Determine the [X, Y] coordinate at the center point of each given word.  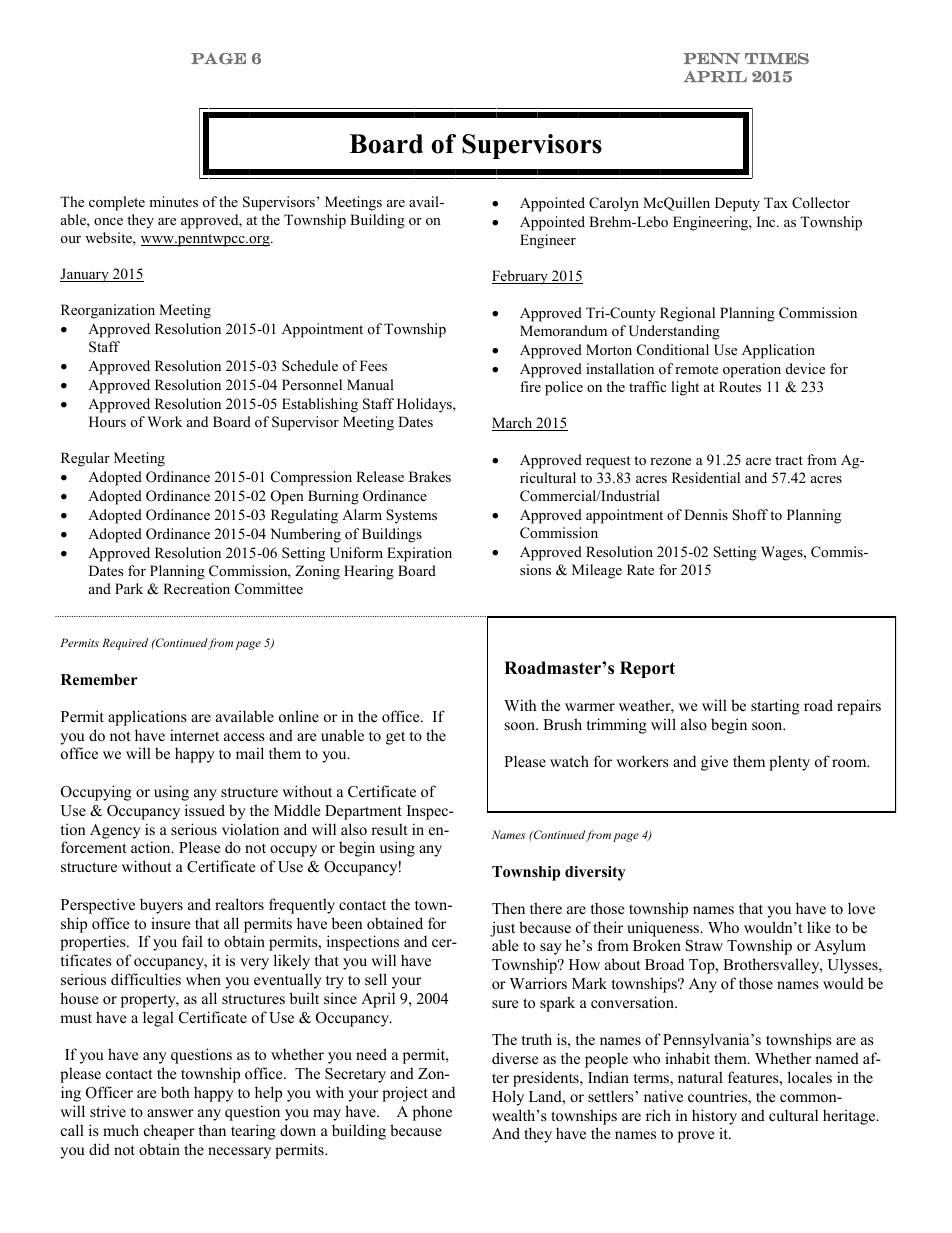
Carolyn [614, 204]
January [85, 275]
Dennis [706, 514]
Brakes [430, 476]
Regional [687, 314]
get [395, 738]
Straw [704, 946]
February [521, 277]
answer [170, 1113]
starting [775, 707]
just [502, 929]
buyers [161, 906]
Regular [85, 459]
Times [777, 59]
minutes [173, 201]
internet [194, 735]
